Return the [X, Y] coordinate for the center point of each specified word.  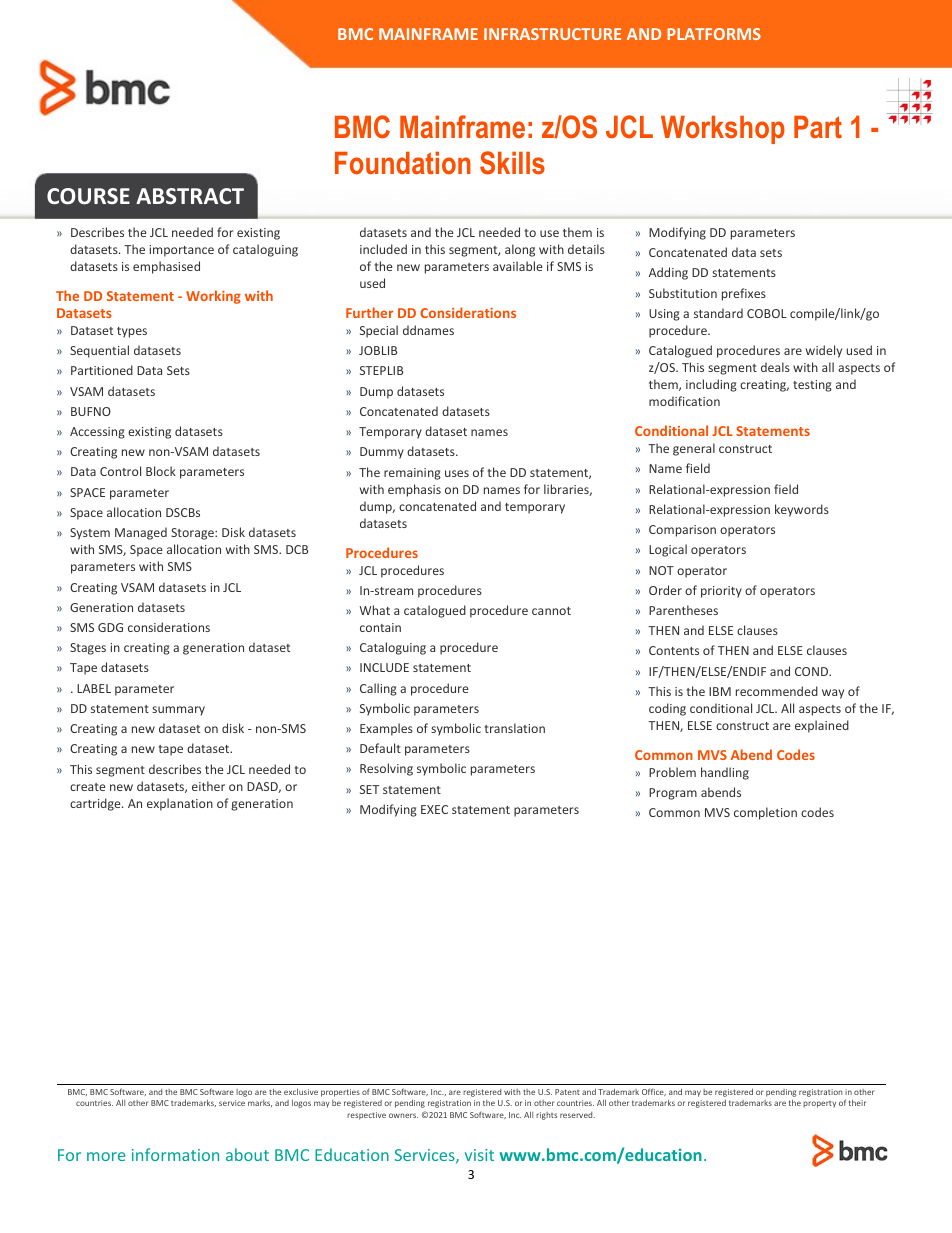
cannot [551, 611]
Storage [193, 534]
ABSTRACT [190, 196]
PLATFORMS [714, 34]
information [175, 1154]
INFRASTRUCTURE [552, 34]
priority [721, 592]
